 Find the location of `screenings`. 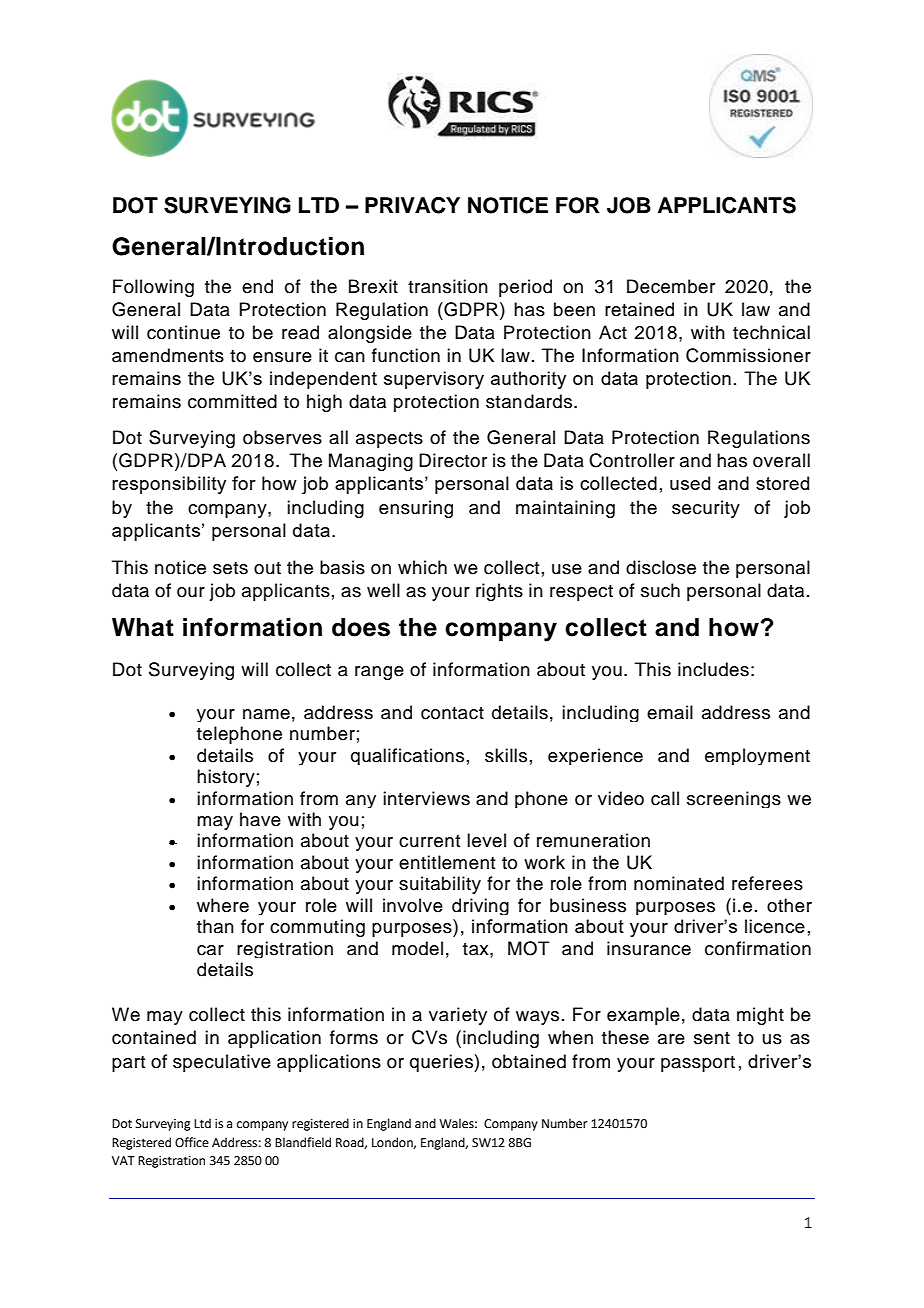

screenings is located at coordinates (734, 799).
